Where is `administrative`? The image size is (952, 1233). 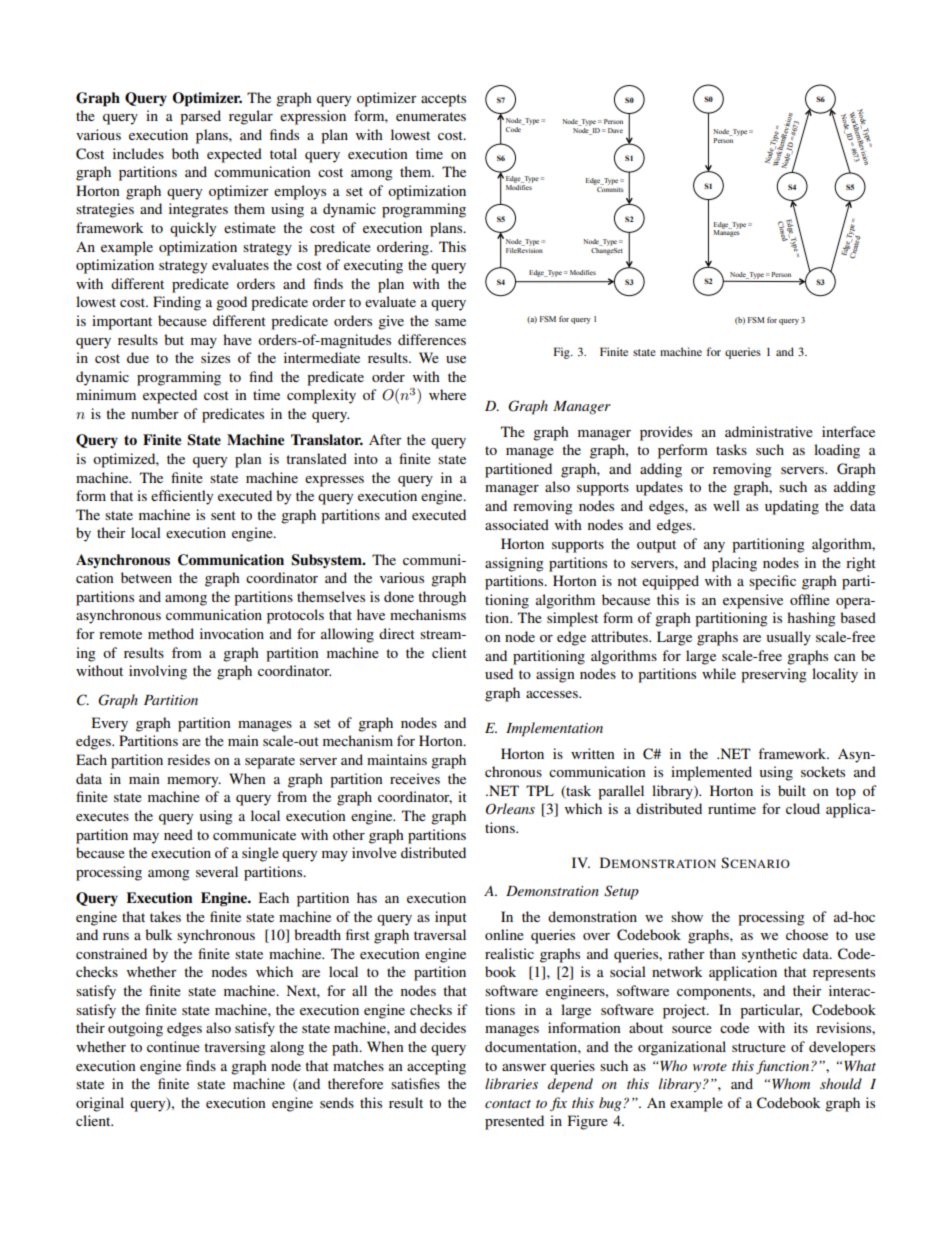
administrative is located at coordinates (769, 431).
